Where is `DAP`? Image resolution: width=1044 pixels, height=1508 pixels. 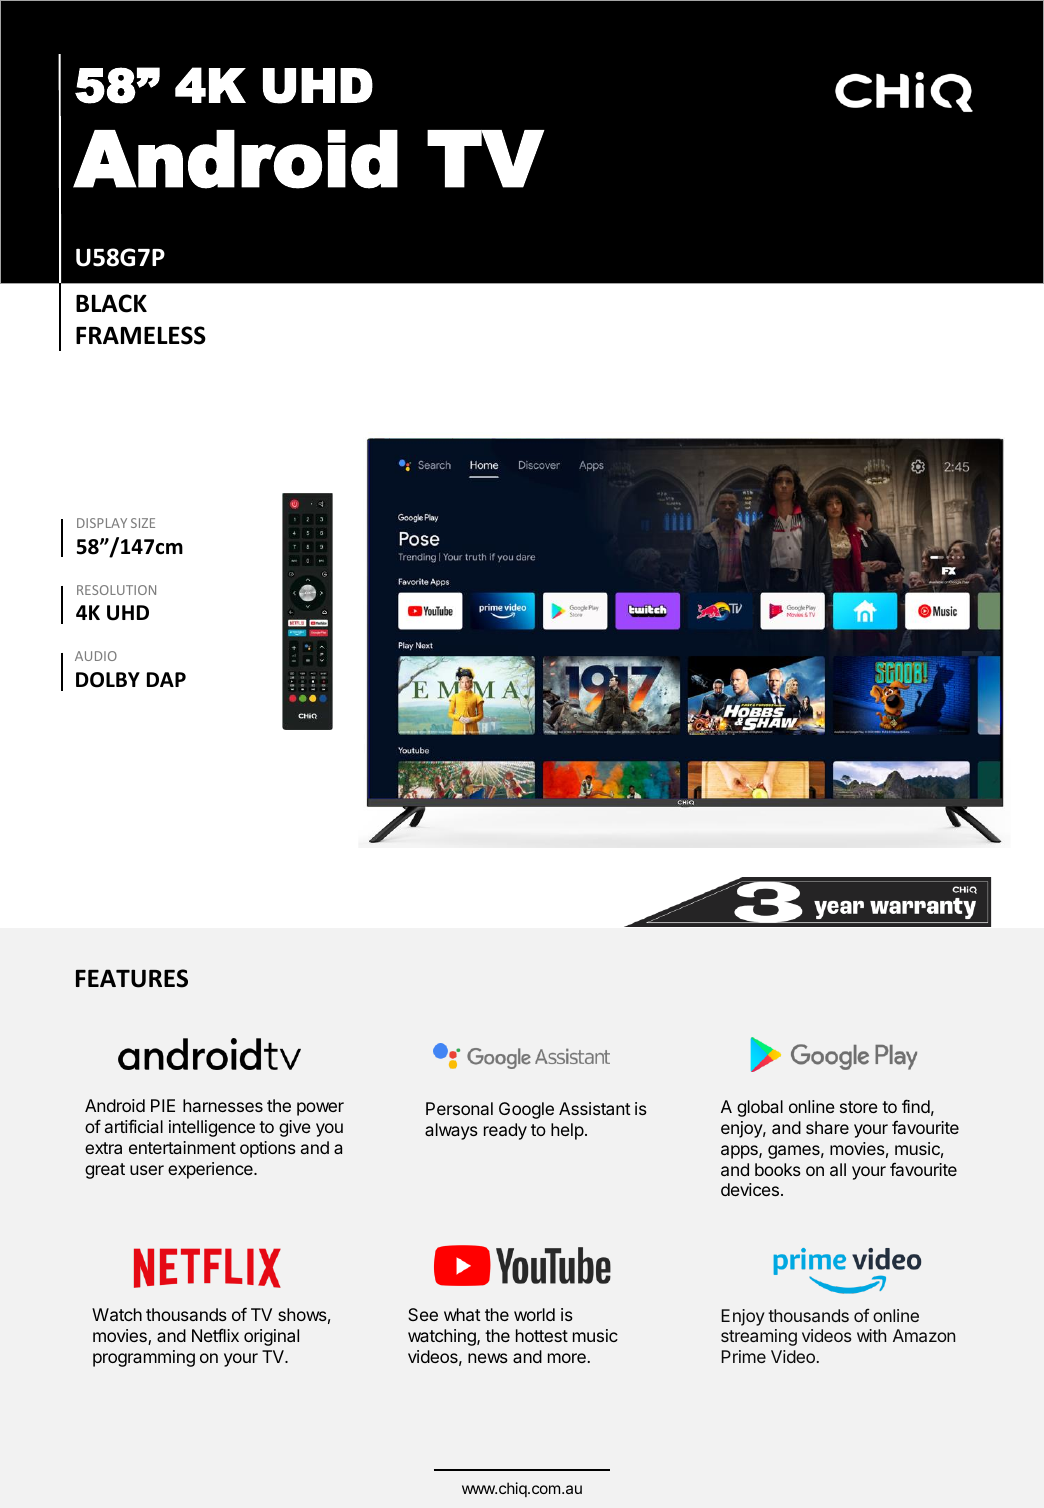 DAP is located at coordinates (166, 679).
